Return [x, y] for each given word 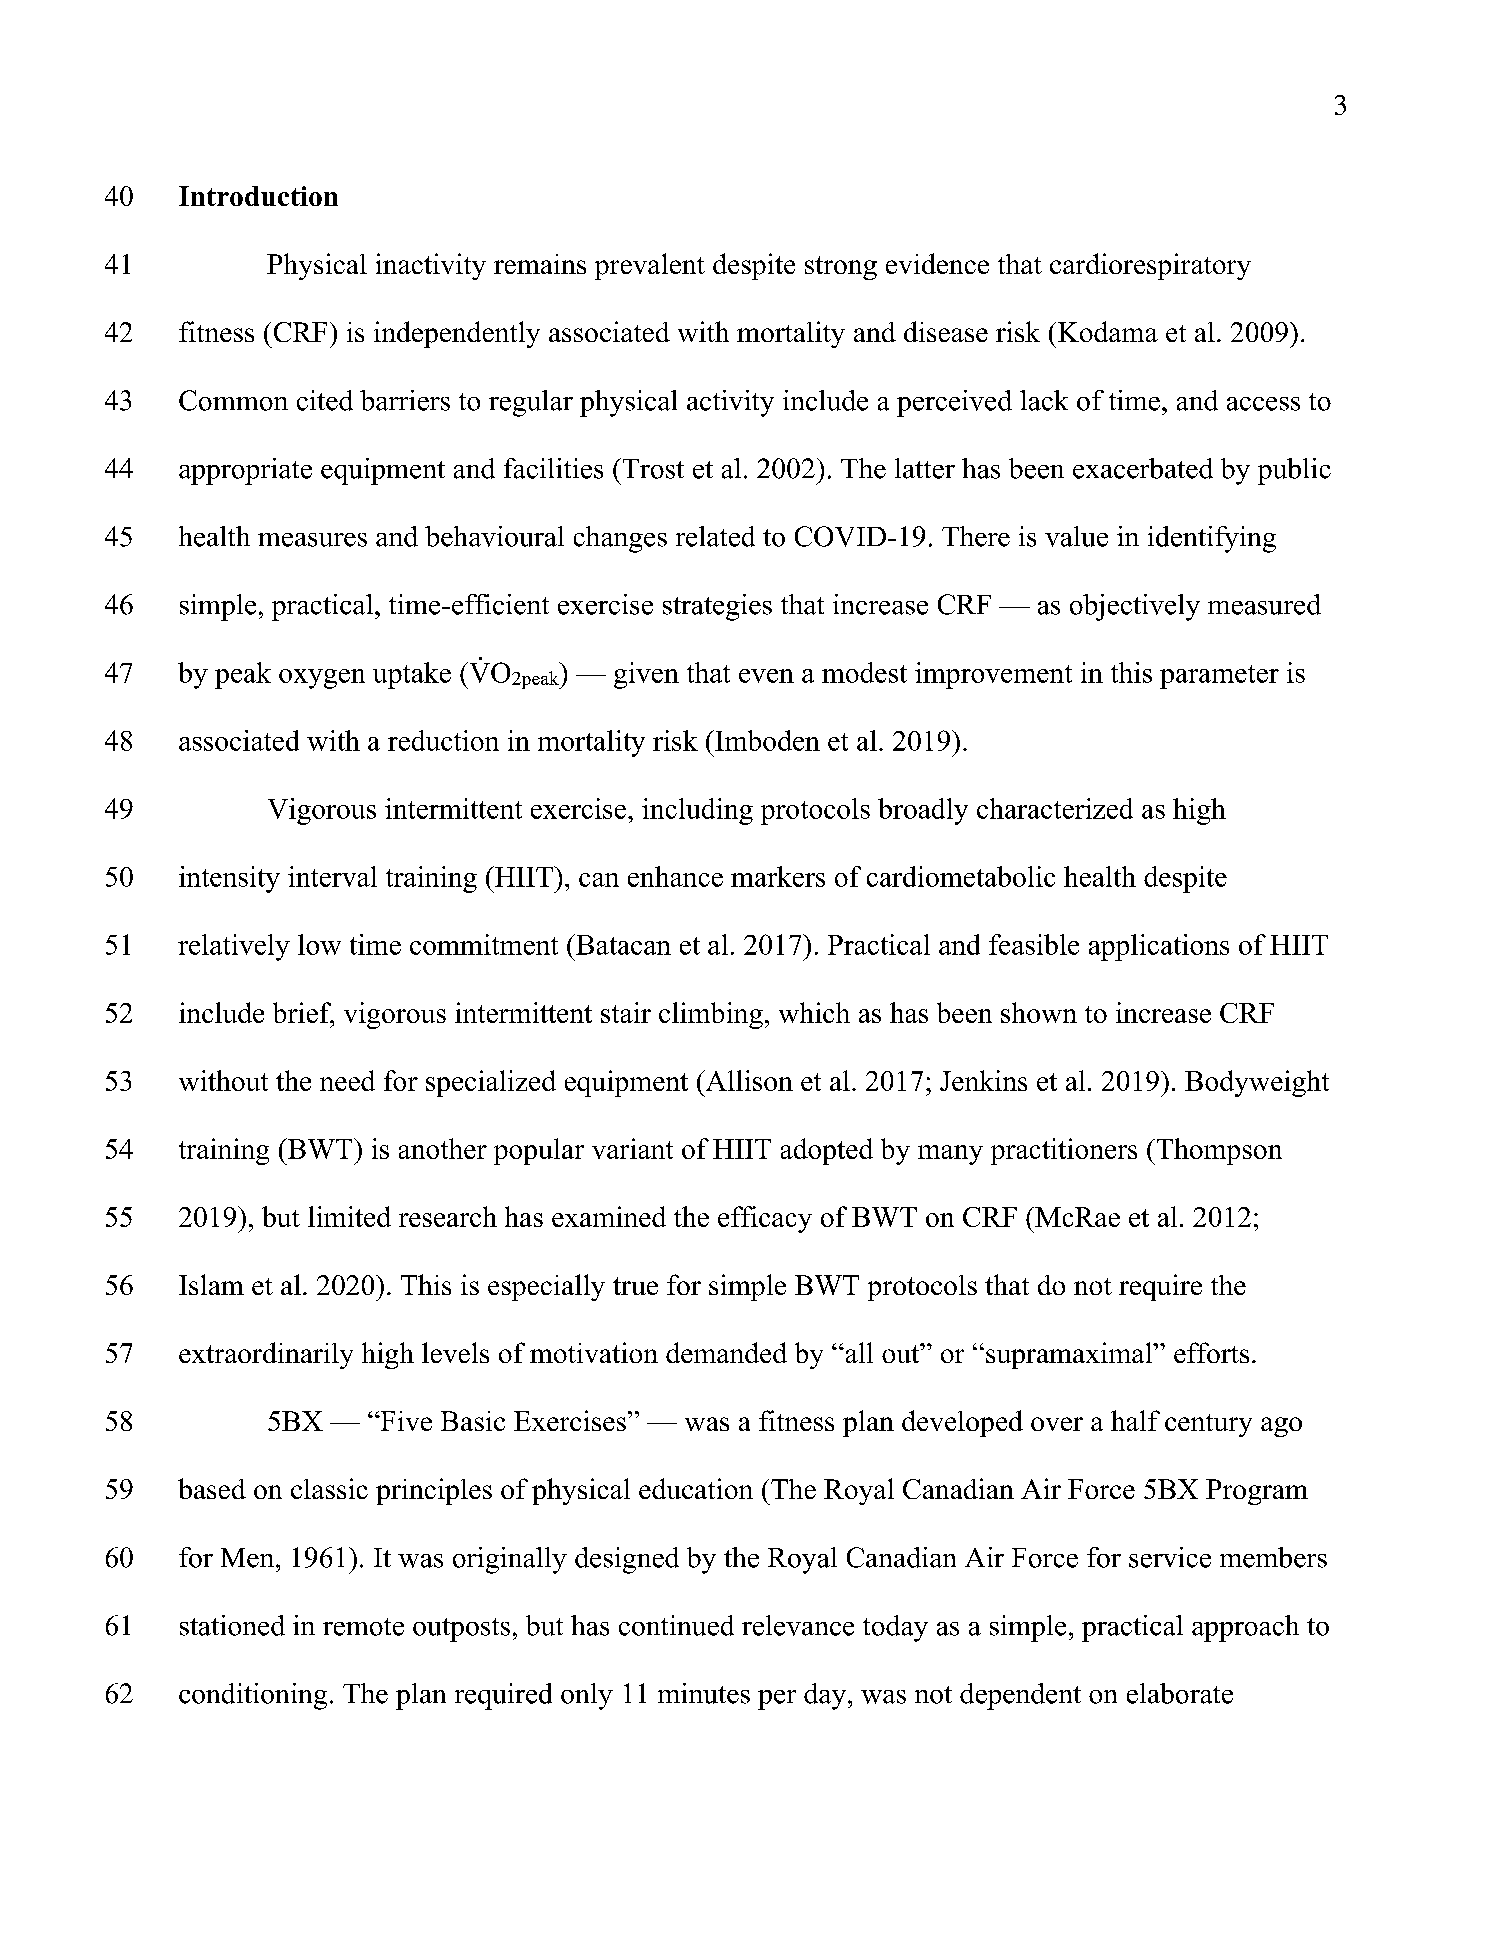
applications [1159, 947]
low [319, 944]
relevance [798, 1625]
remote [363, 1627]
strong [841, 268]
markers [778, 876]
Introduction [258, 196]
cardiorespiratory [1150, 266]
